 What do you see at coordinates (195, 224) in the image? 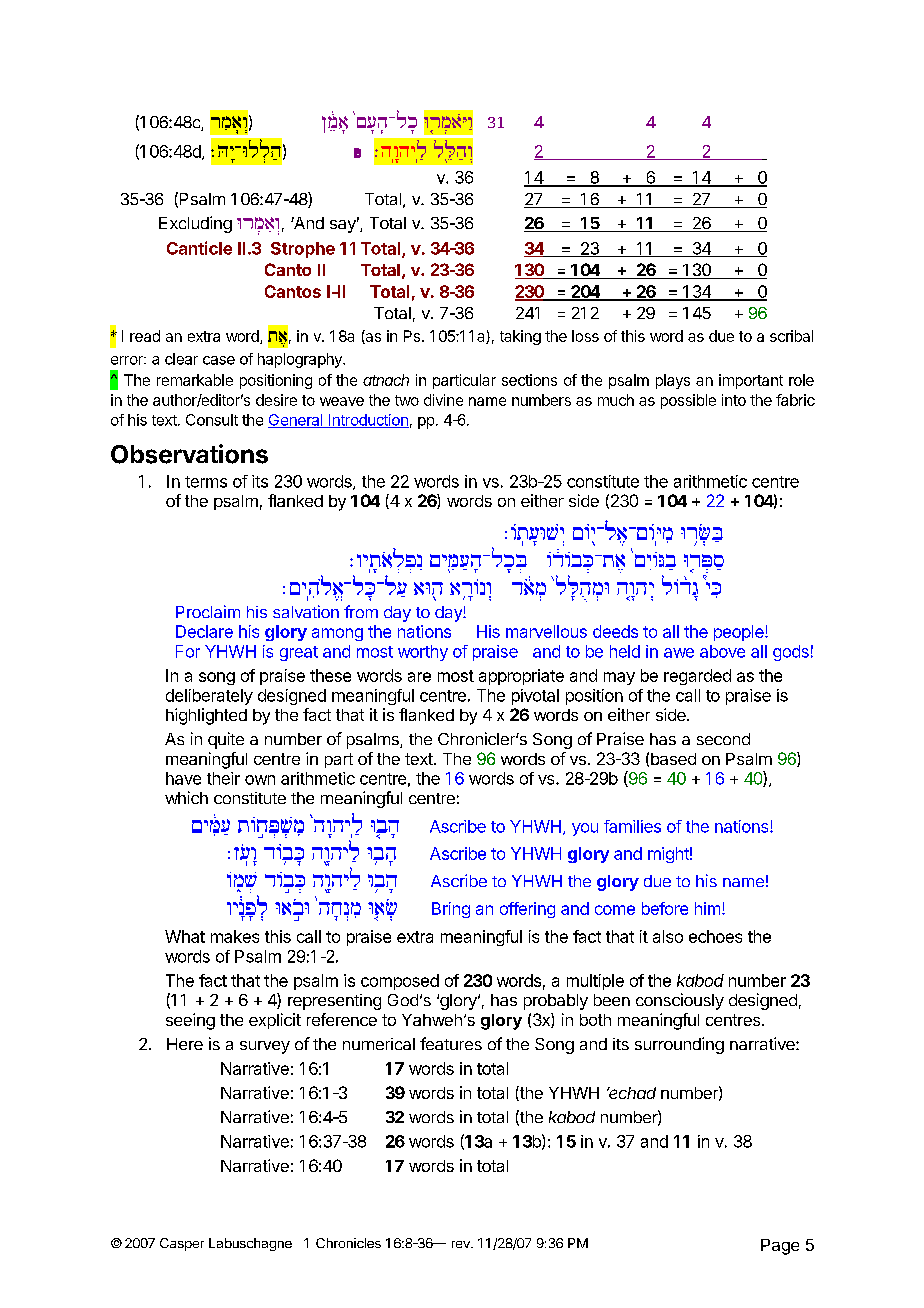
I see `Excluding` at bounding box center [195, 224].
